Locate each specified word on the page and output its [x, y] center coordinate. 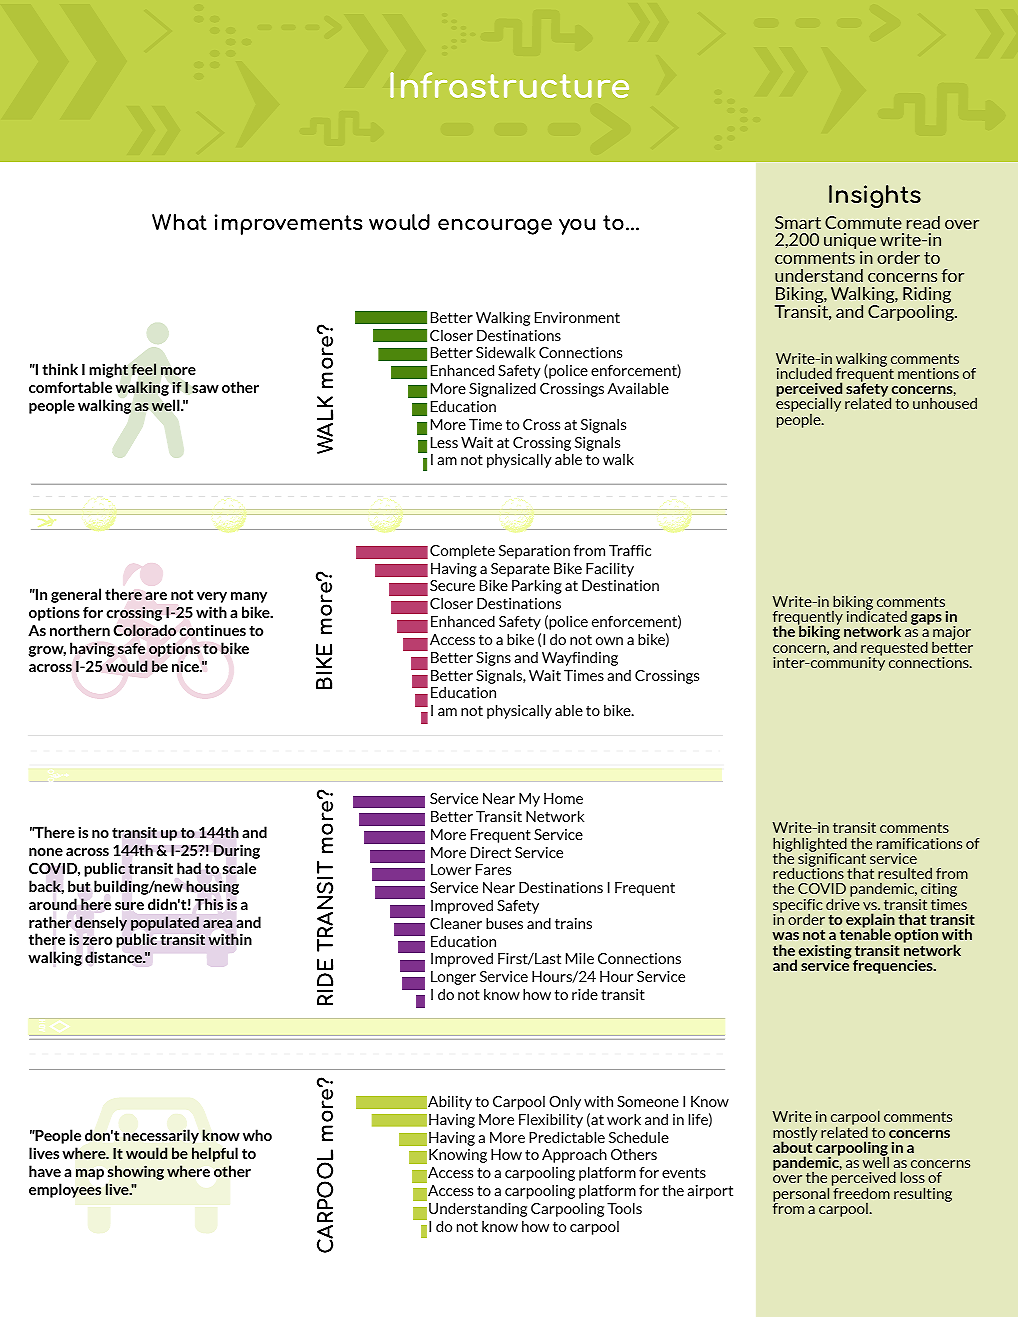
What [179, 222]
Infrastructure [509, 85]
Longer [453, 978]
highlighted [810, 845]
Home [563, 798]
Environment [577, 317]
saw [205, 389]
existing [824, 952]
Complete [462, 551]
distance [114, 957]
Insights [875, 196]
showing [136, 1172]
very [212, 597]
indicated [877, 615]
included [804, 373]
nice [186, 666]
